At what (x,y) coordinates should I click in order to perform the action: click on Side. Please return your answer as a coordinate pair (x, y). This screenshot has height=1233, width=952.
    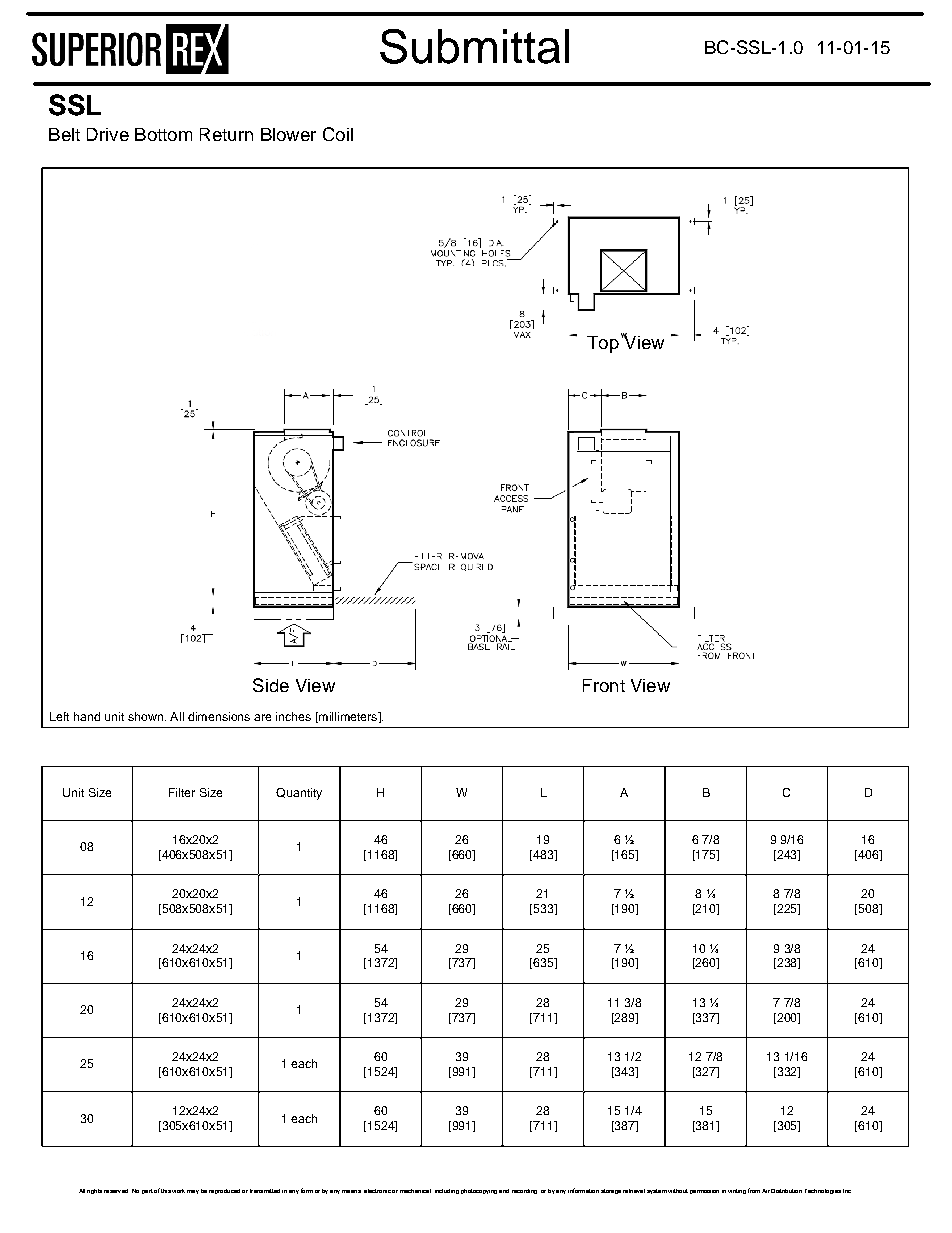
    Looking at the image, I should click on (271, 685).
